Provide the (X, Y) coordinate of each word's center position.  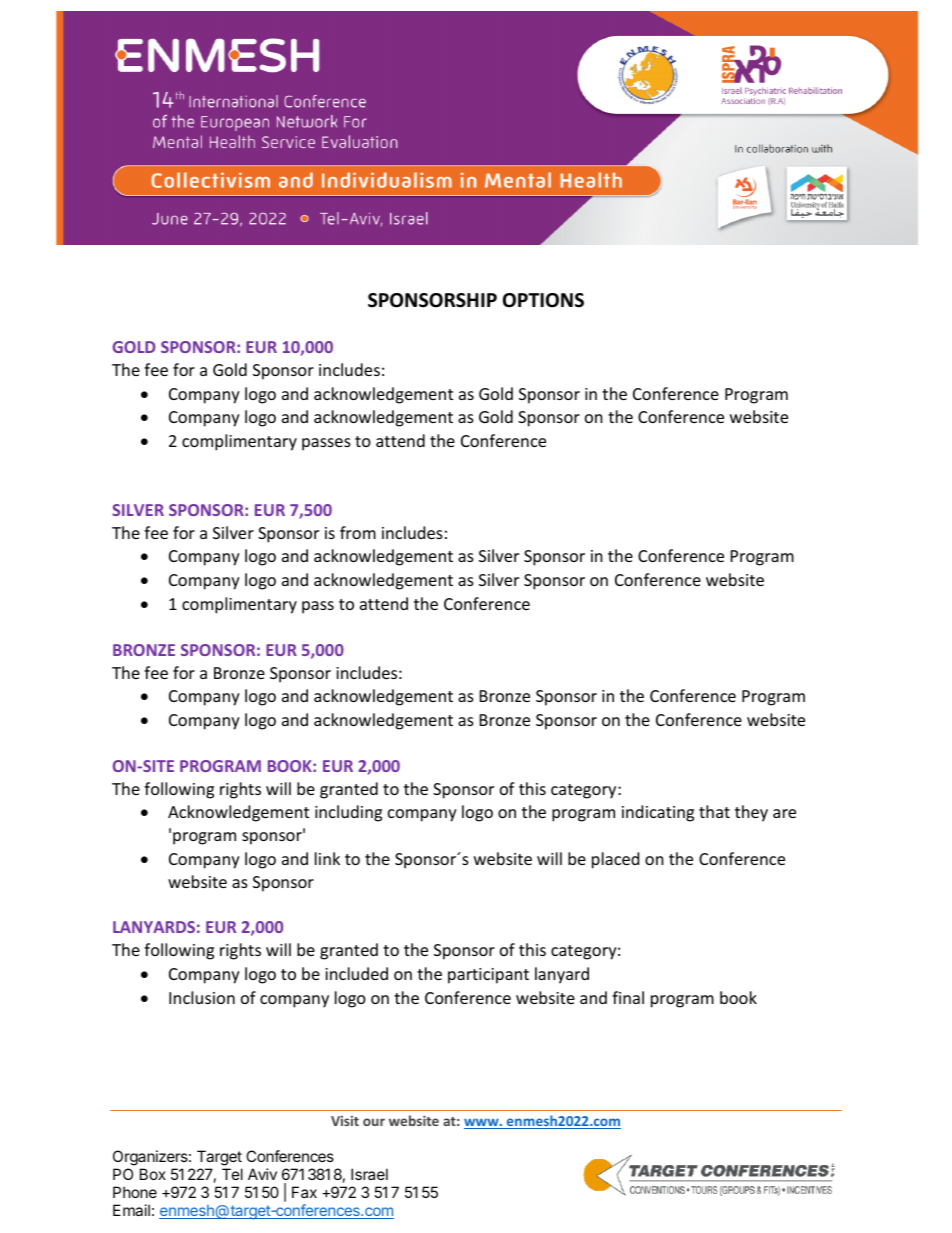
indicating (658, 813)
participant (488, 976)
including (348, 813)
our (374, 1122)
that (714, 811)
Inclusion (202, 997)
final (628, 997)
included (356, 973)
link (327, 858)
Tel (232, 1174)
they (751, 813)
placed (615, 860)
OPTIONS (543, 300)
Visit (345, 1121)
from (358, 532)
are (784, 813)
